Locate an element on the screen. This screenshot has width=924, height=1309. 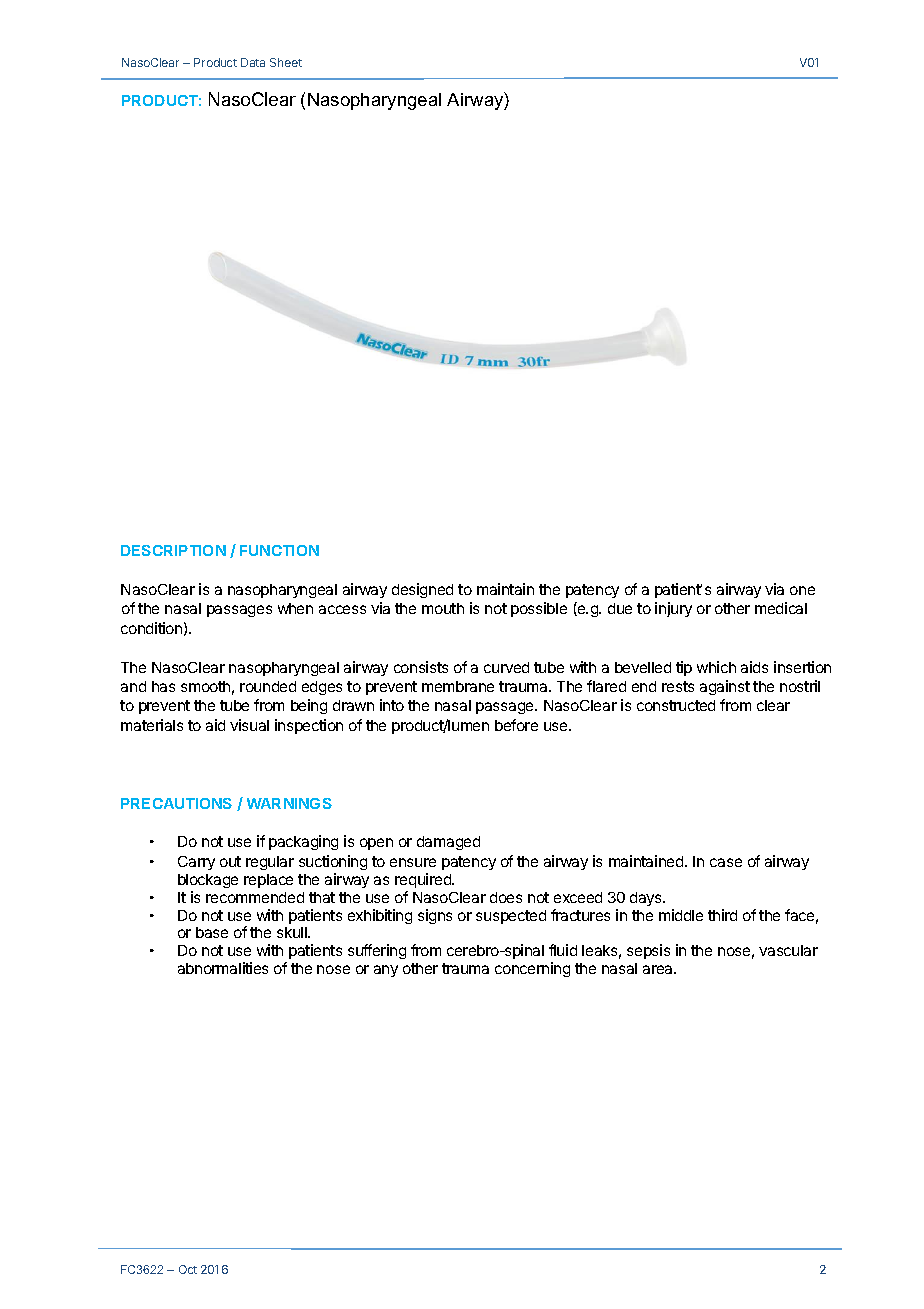
vascular is located at coordinates (788, 950).
